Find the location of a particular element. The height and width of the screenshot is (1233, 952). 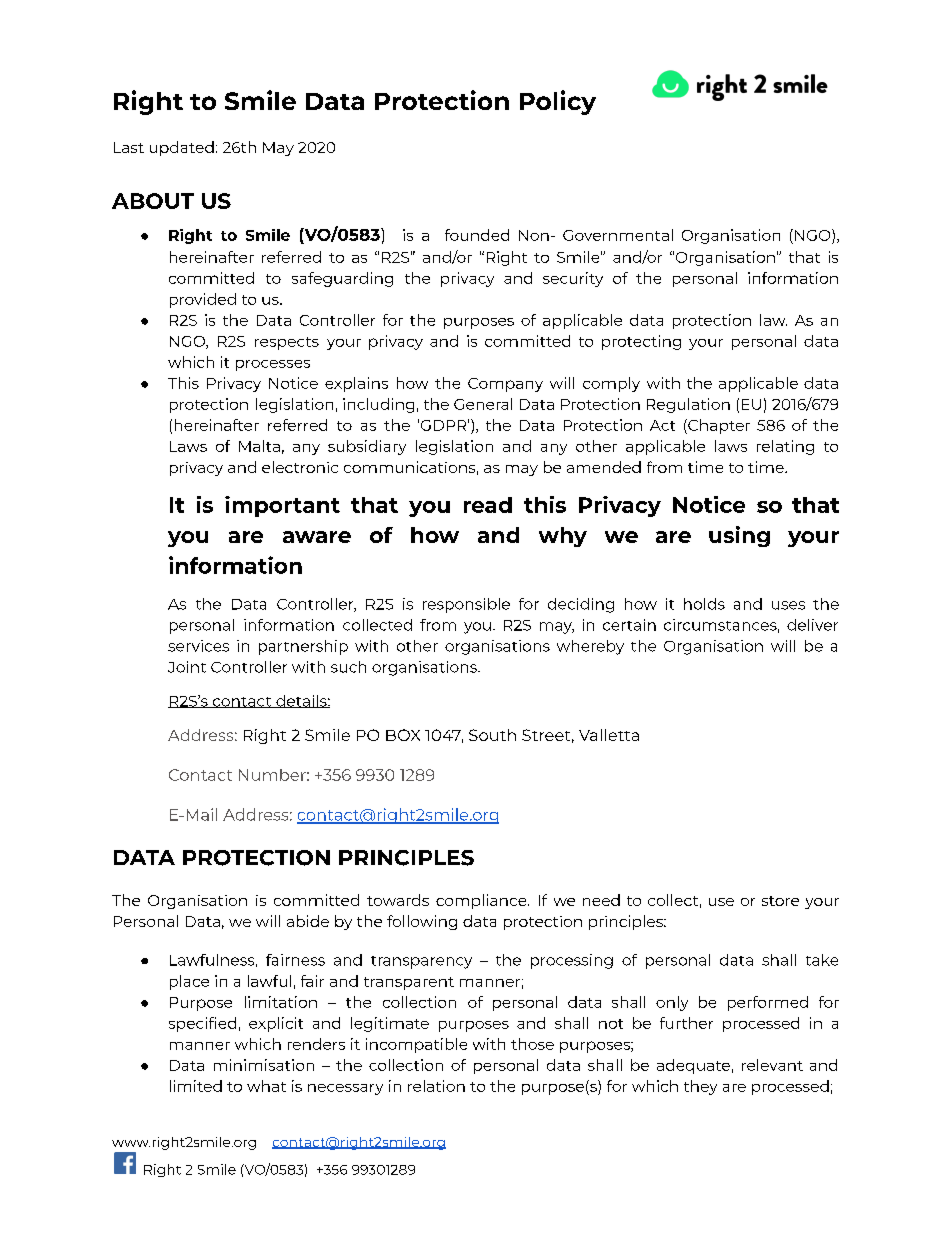

security is located at coordinates (573, 279).
